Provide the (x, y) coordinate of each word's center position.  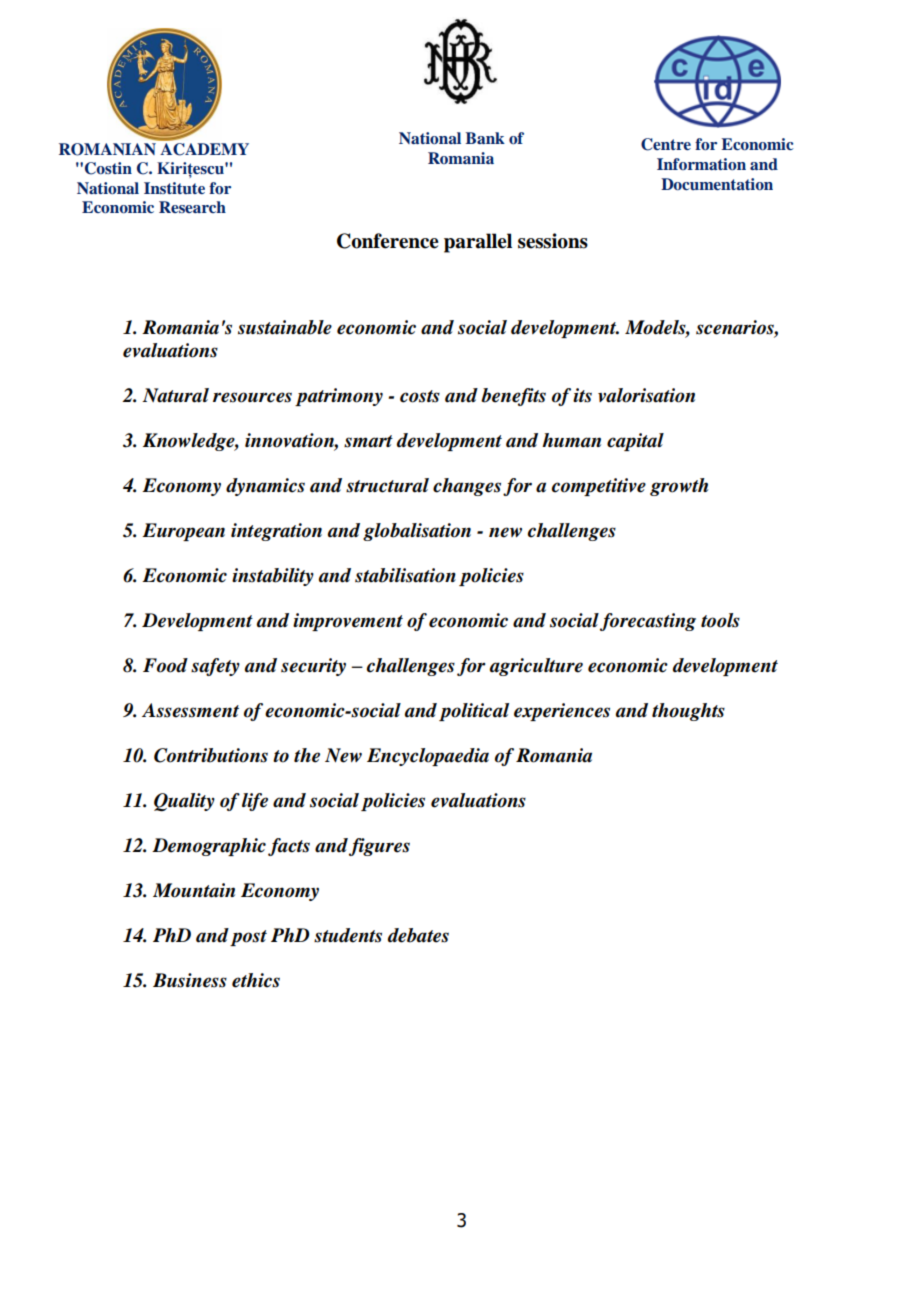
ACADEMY (203, 148)
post (248, 938)
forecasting (648, 622)
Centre (666, 144)
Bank (485, 138)
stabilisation (405, 575)
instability (273, 577)
